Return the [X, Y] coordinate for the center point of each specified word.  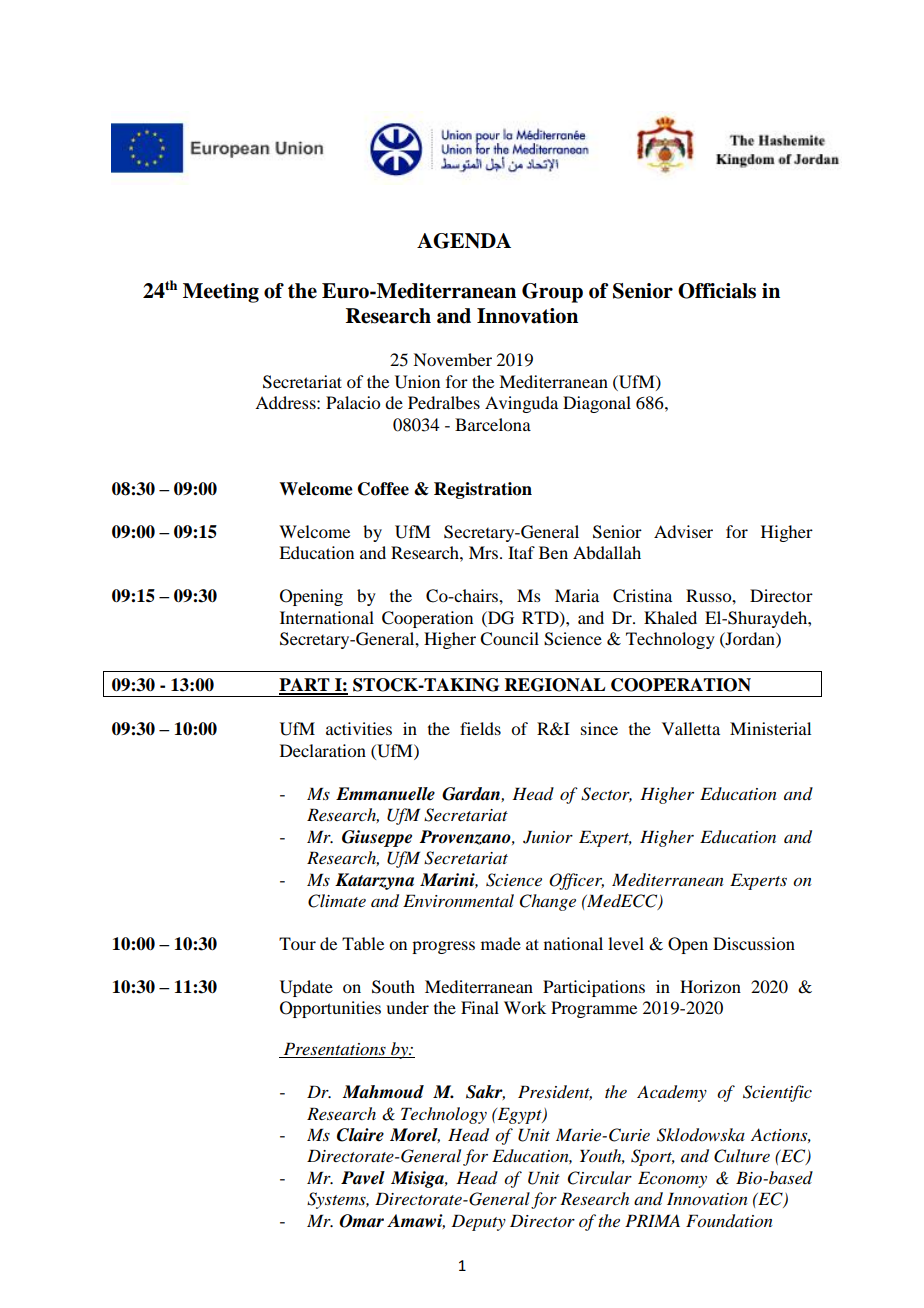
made [501, 943]
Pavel [363, 1178]
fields [480, 728]
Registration [483, 490]
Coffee [383, 489]
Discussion [754, 943]
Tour [297, 943]
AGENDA [464, 241]
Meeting [221, 293]
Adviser [683, 531]
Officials [717, 291]
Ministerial [770, 728]
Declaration [323, 750]
